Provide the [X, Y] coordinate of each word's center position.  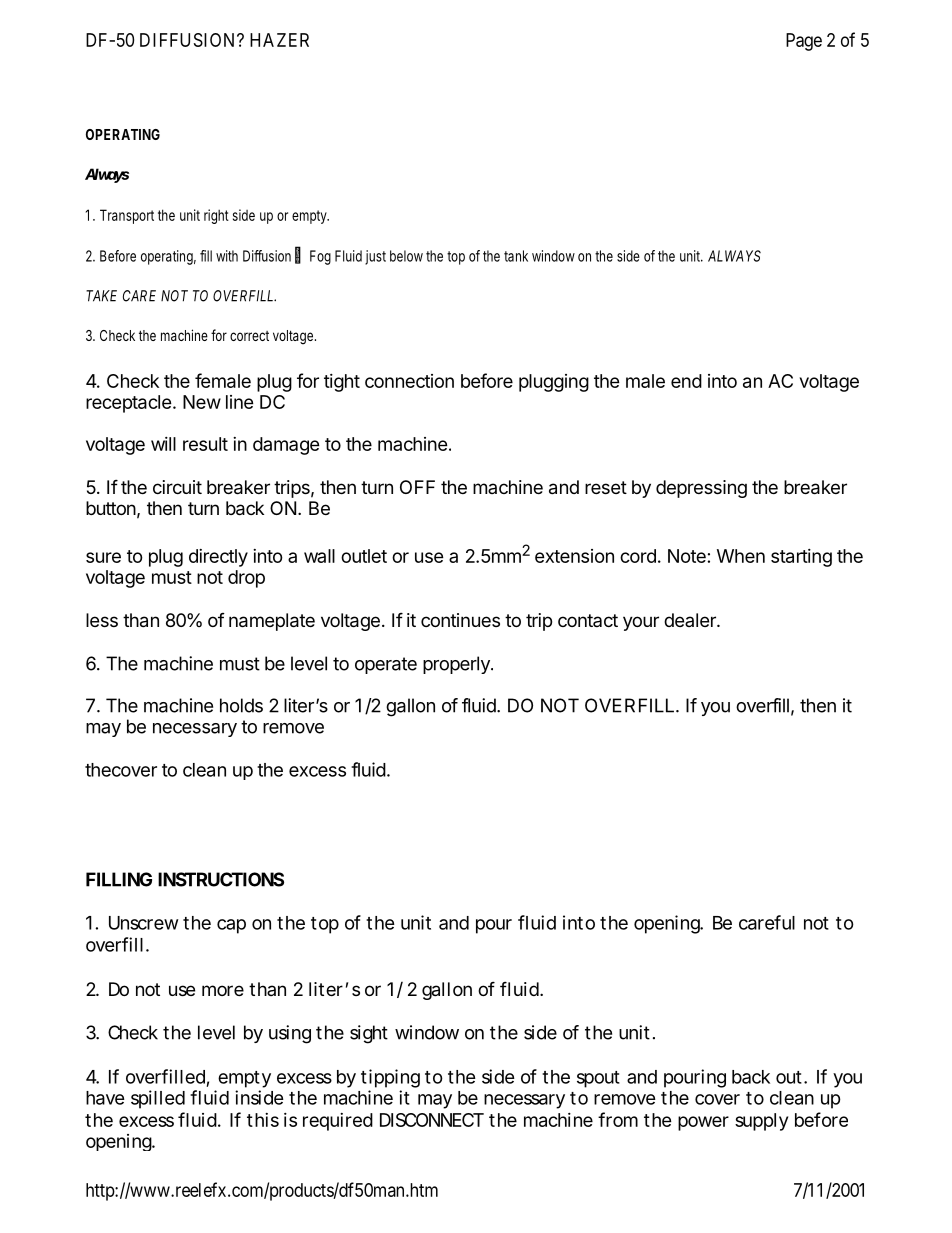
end [686, 381]
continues [460, 620]
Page [804, 42]
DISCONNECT [432, 1120]
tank [516, 256]
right [216, 216]
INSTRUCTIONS [221, 879]
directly [218, 558]
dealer [691, 620]
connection [409, 381]
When [741, 556]
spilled [158, 1099]
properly [457, 665]
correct [249, 336]
